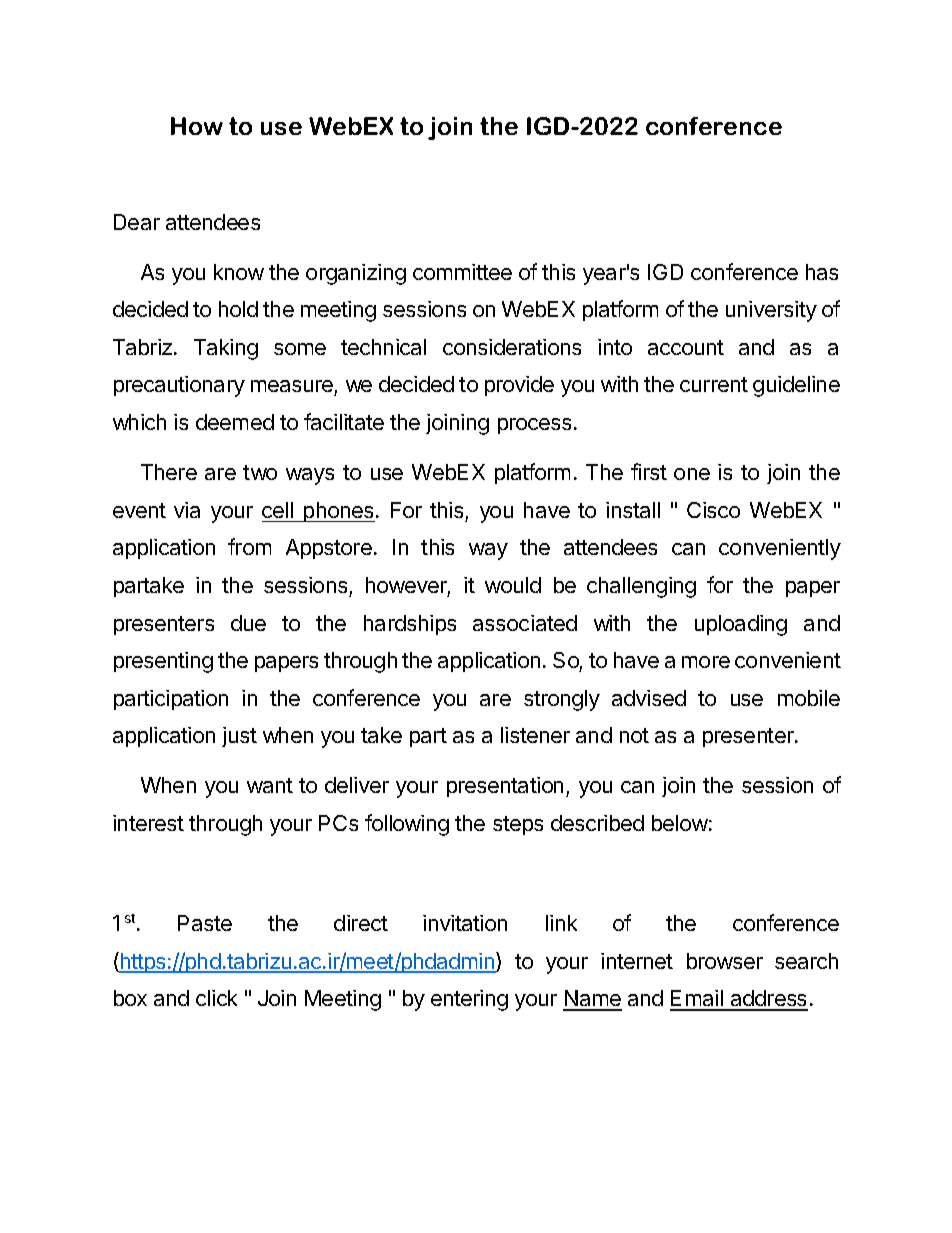 Image resolution: width=952 pixels, height=1233 pixels. What do you see at coordinates (741, 625) in the document?
I see `uploading` at bounding box center [741, 625].
